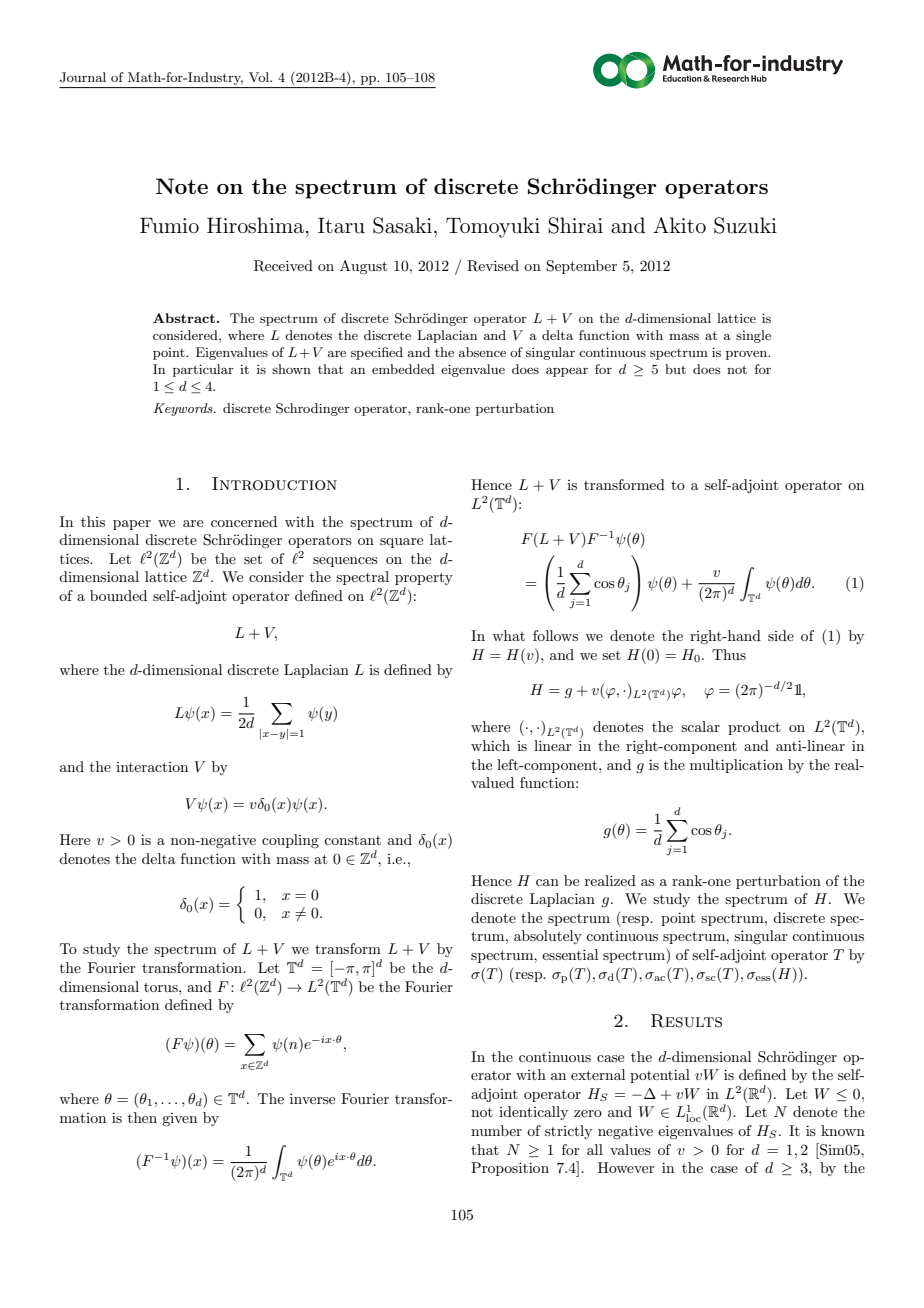 This screenshot has height=1308, width=924. What do you see at coordinates (508, 635) in the screenshot?
I see `what` at bounding box center [508, 635].
